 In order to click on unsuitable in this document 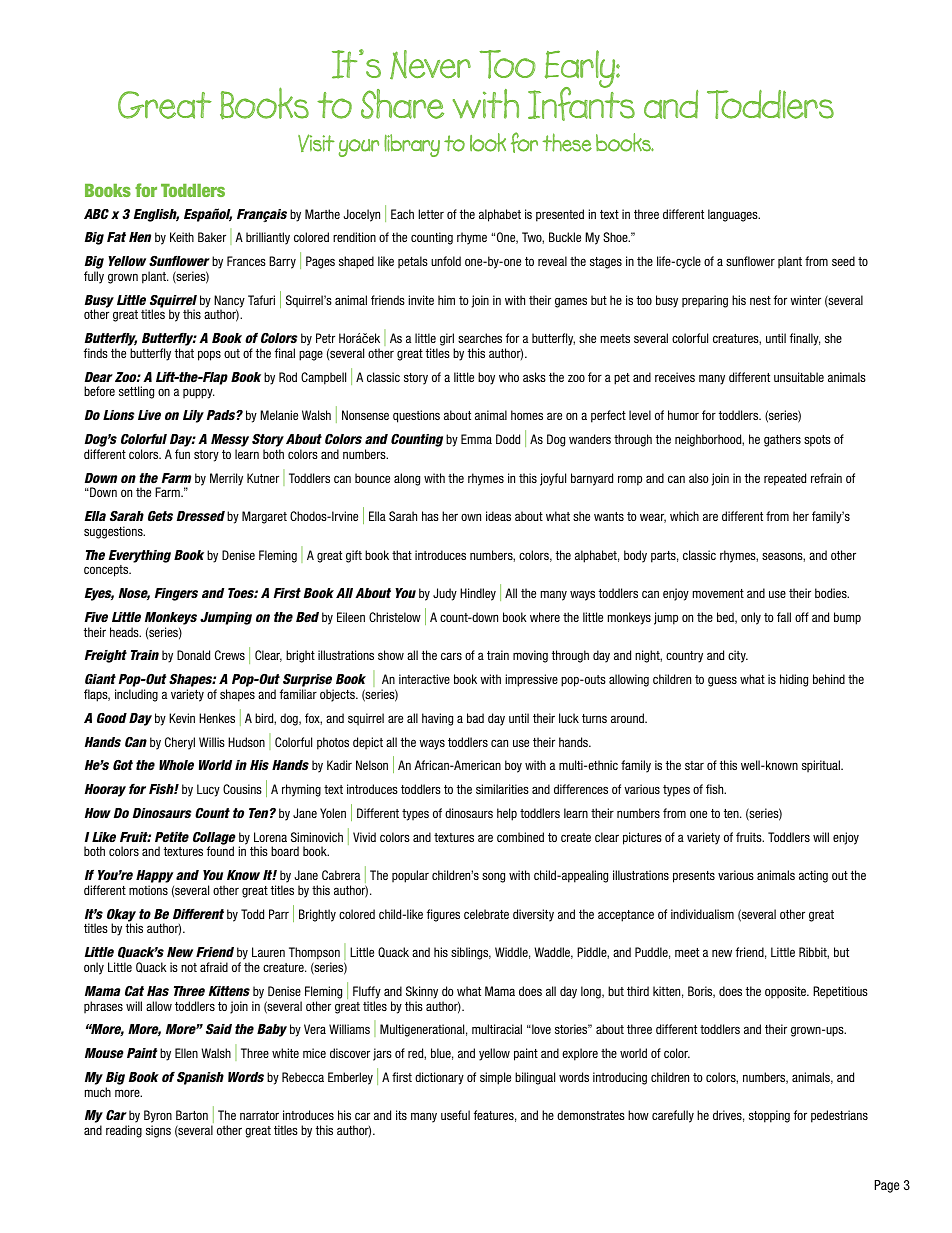, I will do `click(799, 377)`.
